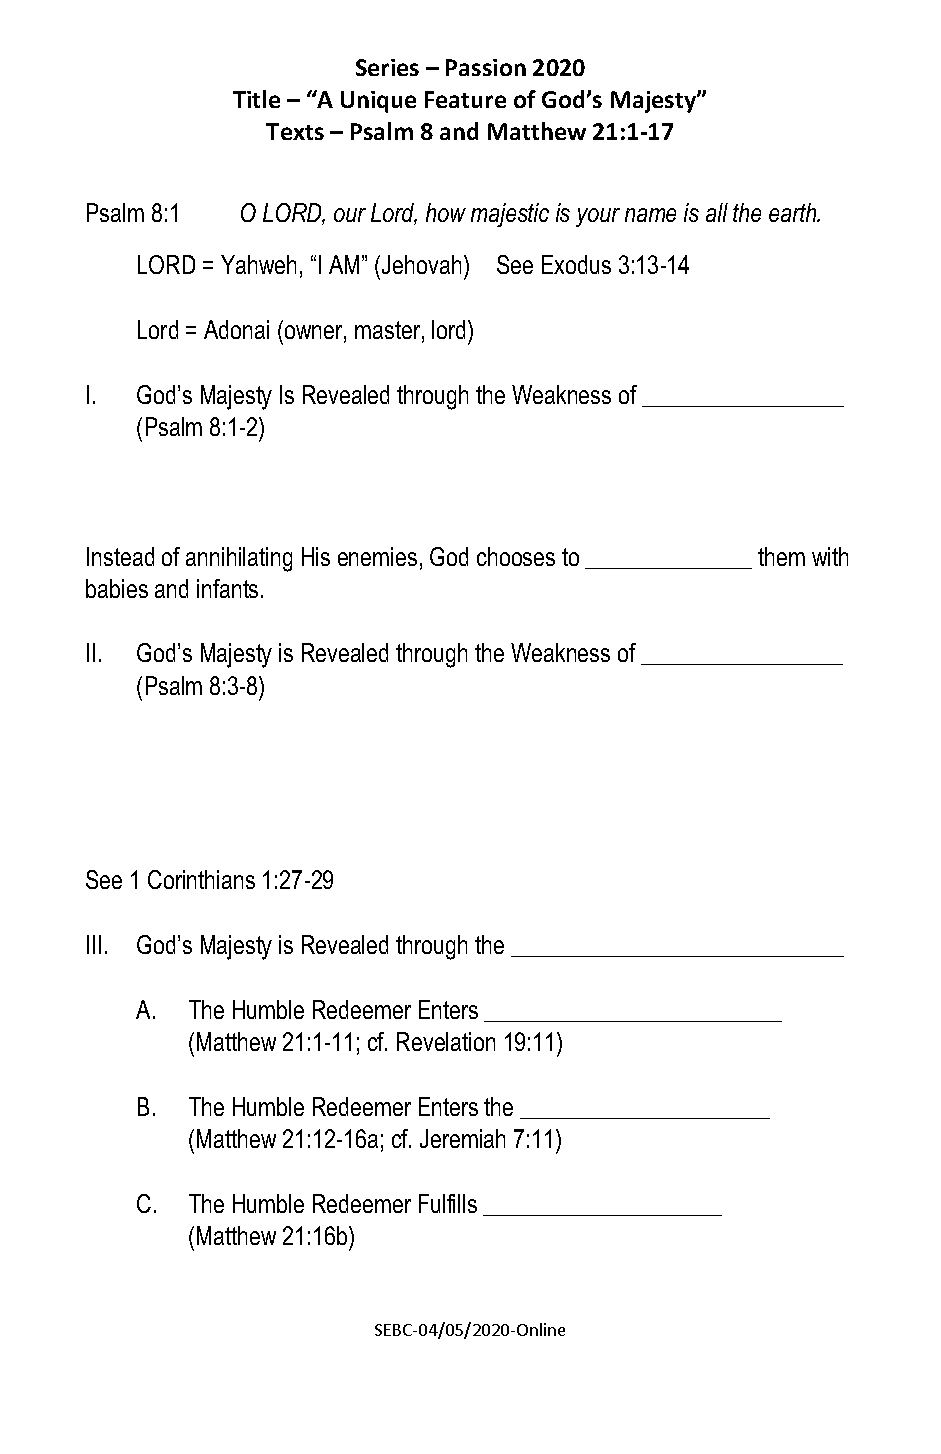 This screenshot has width=941, height=1454. What do you see at coordinates (717, 212) in the screenshot?
I see `all` at bounding box center [717, 212].
